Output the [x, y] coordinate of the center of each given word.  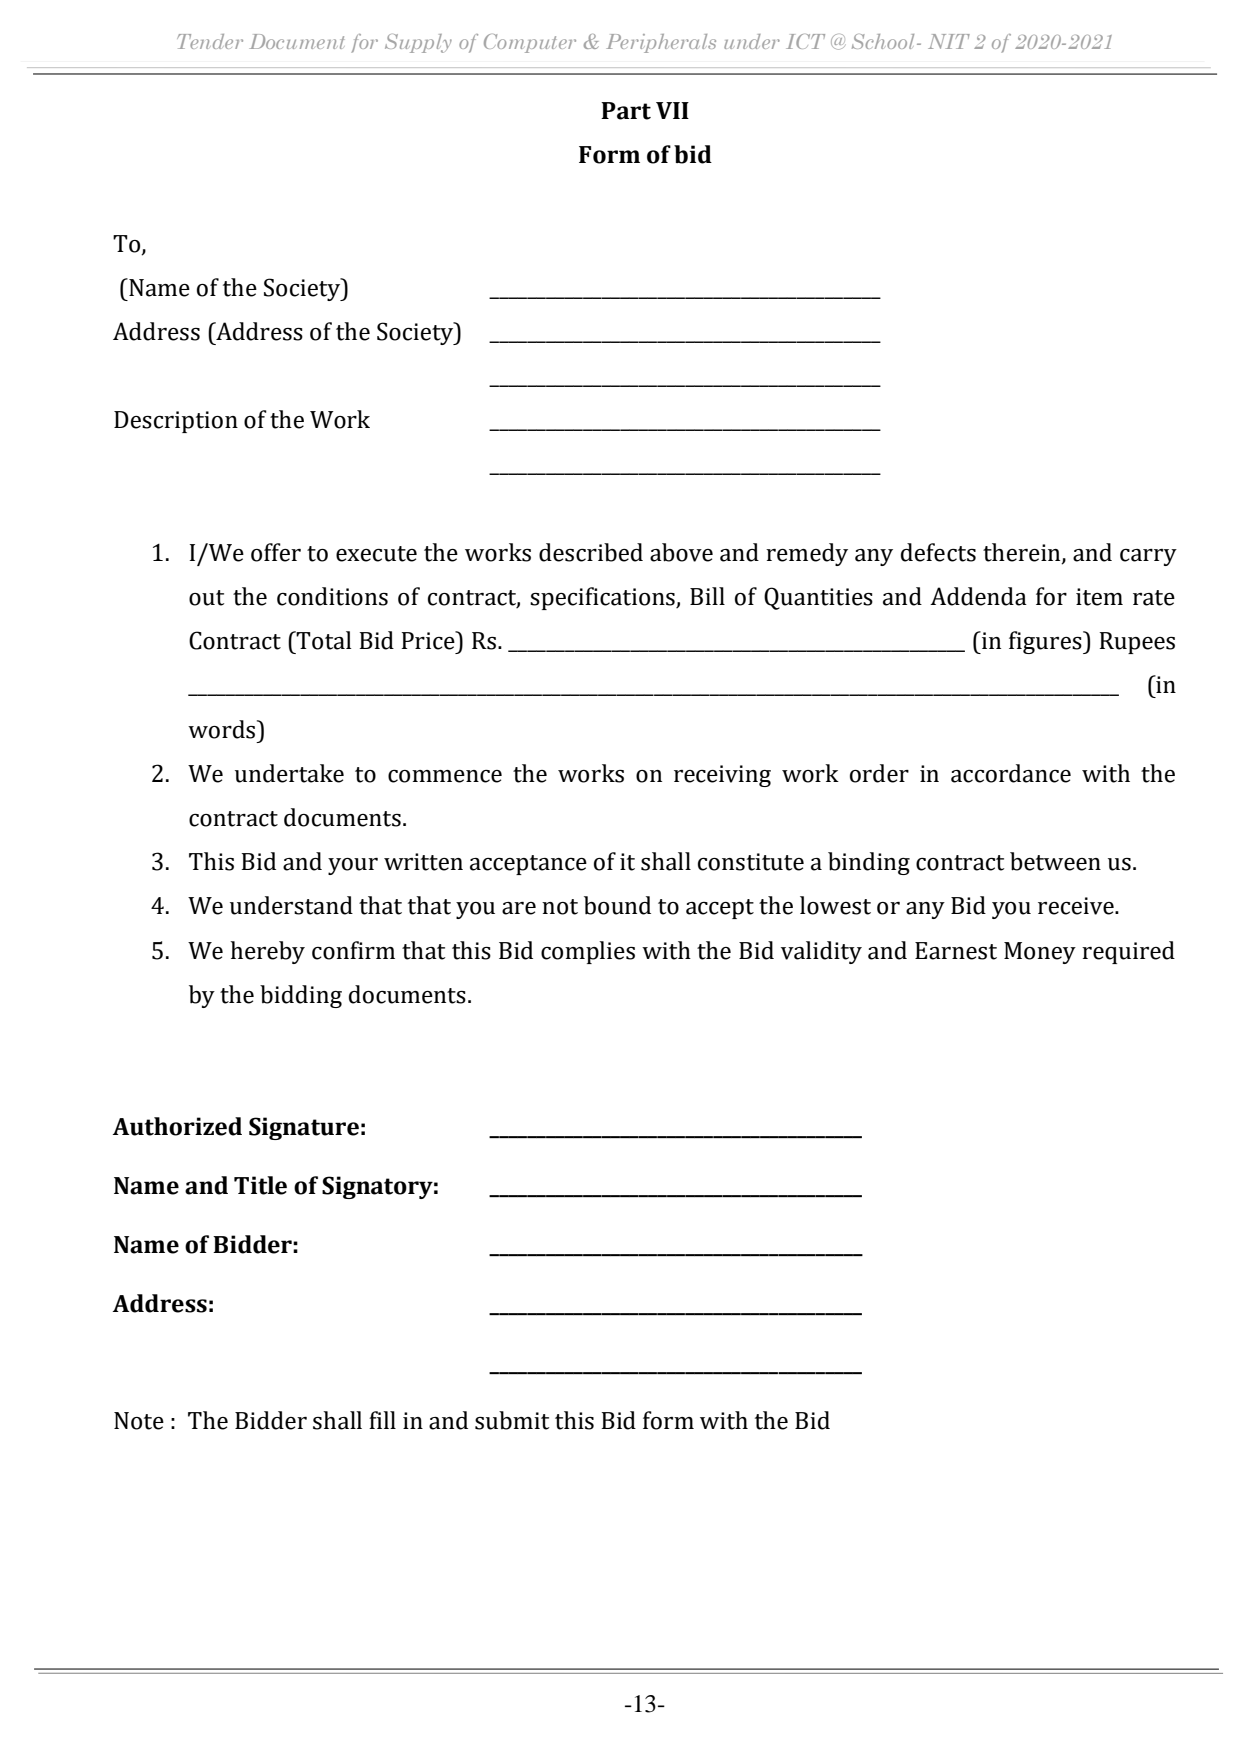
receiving [722, 776]
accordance [1011, 773]
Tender [210, 41]
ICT [805, 41]
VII [672, 110]
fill [382, 1420]
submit [512, 1420]
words [223, 729]
